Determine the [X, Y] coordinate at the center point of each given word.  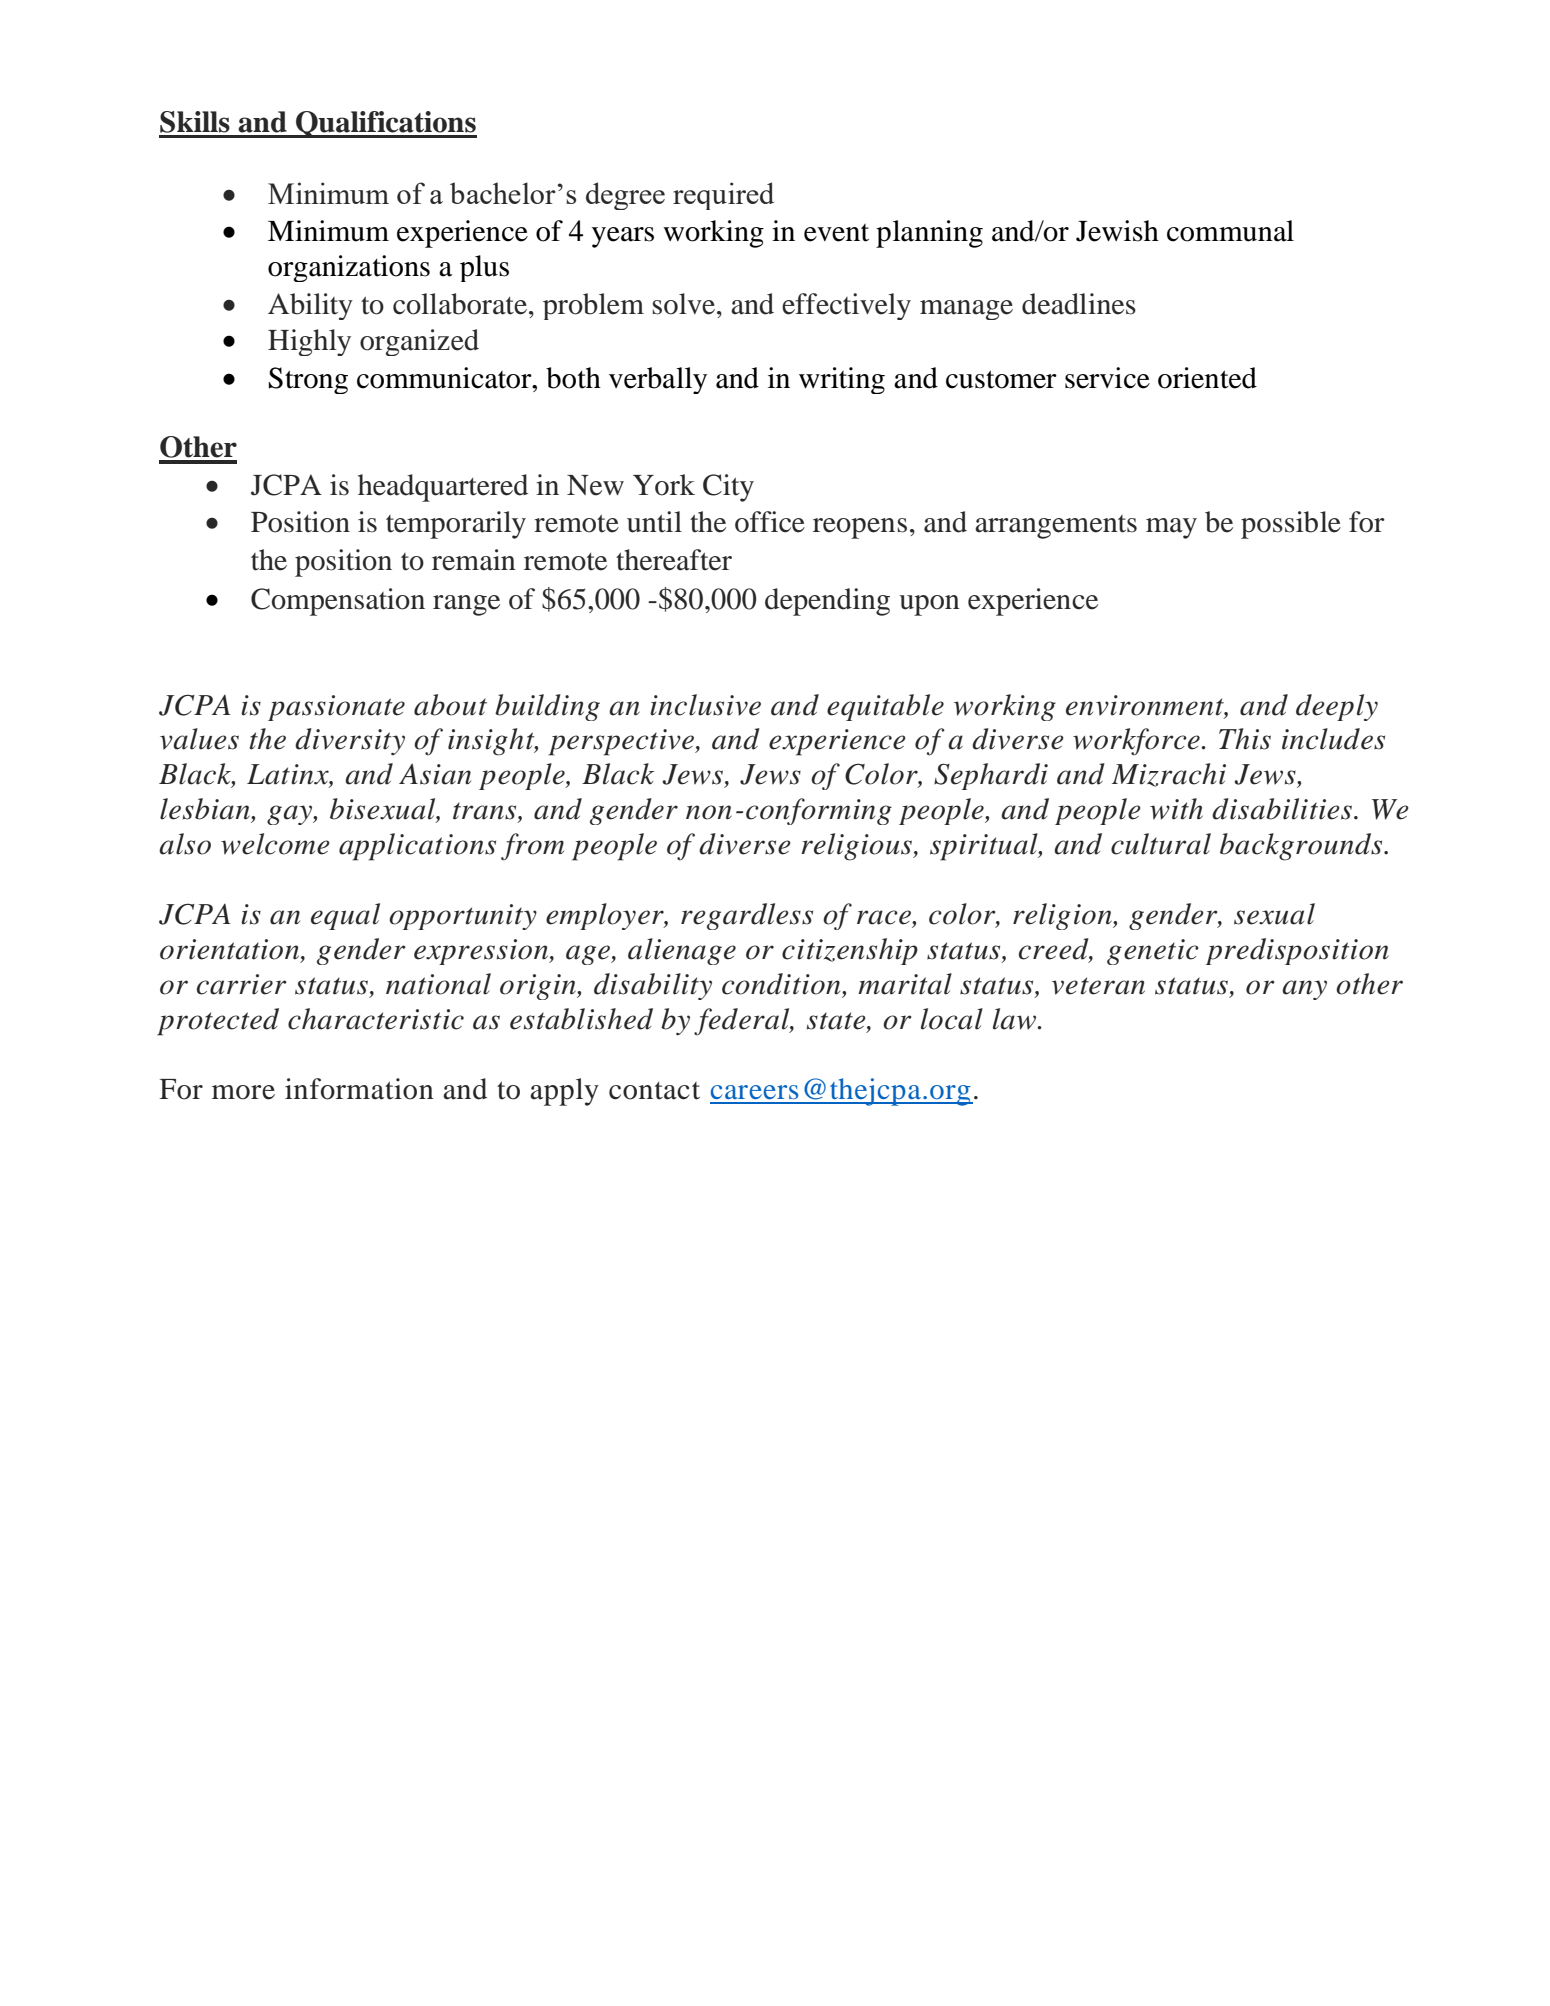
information [359, 1089]
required [723, 196]
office [770, 522]
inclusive [705, 705]
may [1171, 528]
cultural [1161, 844]
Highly [309, 342]
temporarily [456, 525]
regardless [747, 916]
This [1245, 739]
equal [345, 916]
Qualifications [385, 124]
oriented [1207, 378]
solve [685, 304]
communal [1230, 231]
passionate [336, 708]
